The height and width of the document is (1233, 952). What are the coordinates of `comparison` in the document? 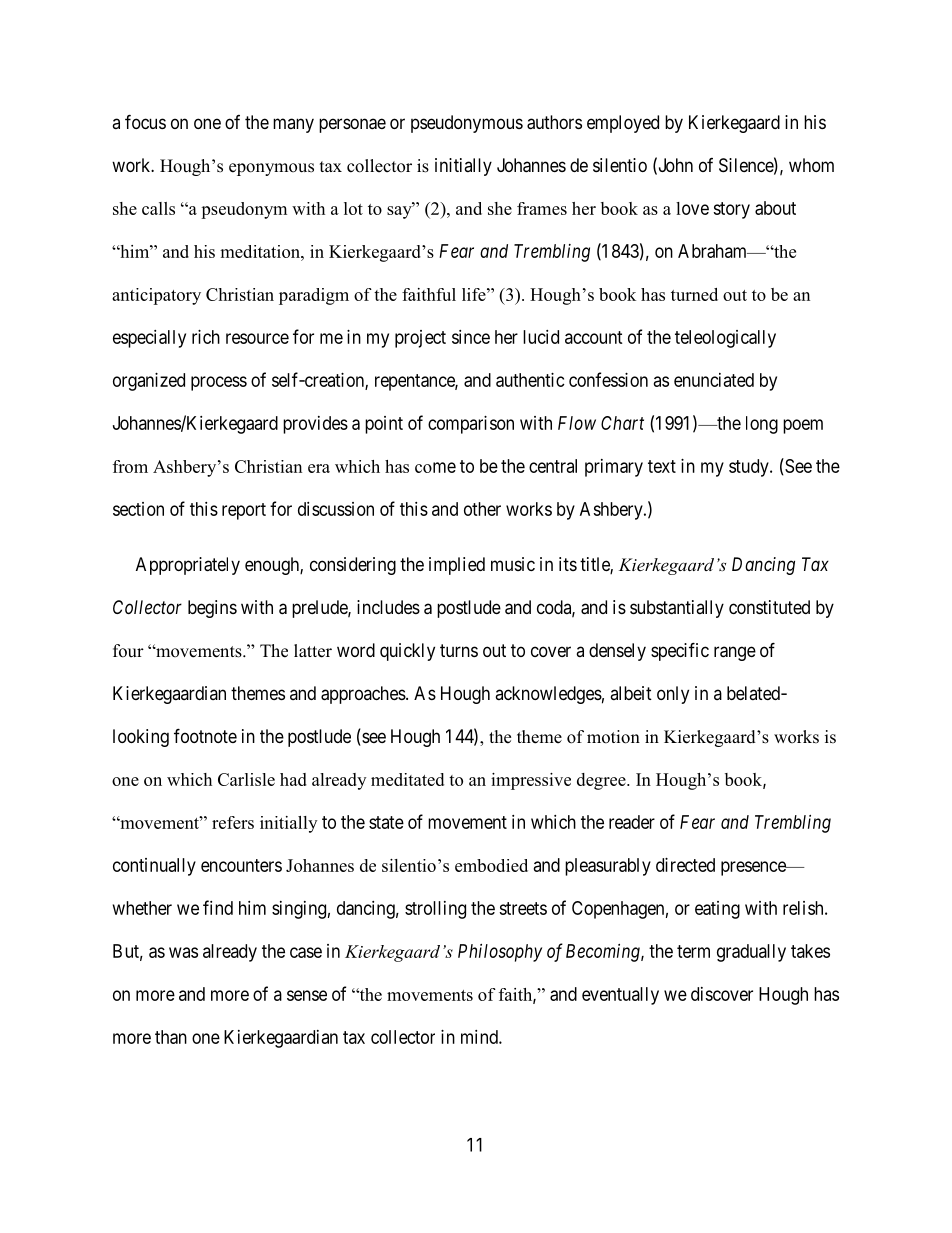 It's located at (471, 425).
